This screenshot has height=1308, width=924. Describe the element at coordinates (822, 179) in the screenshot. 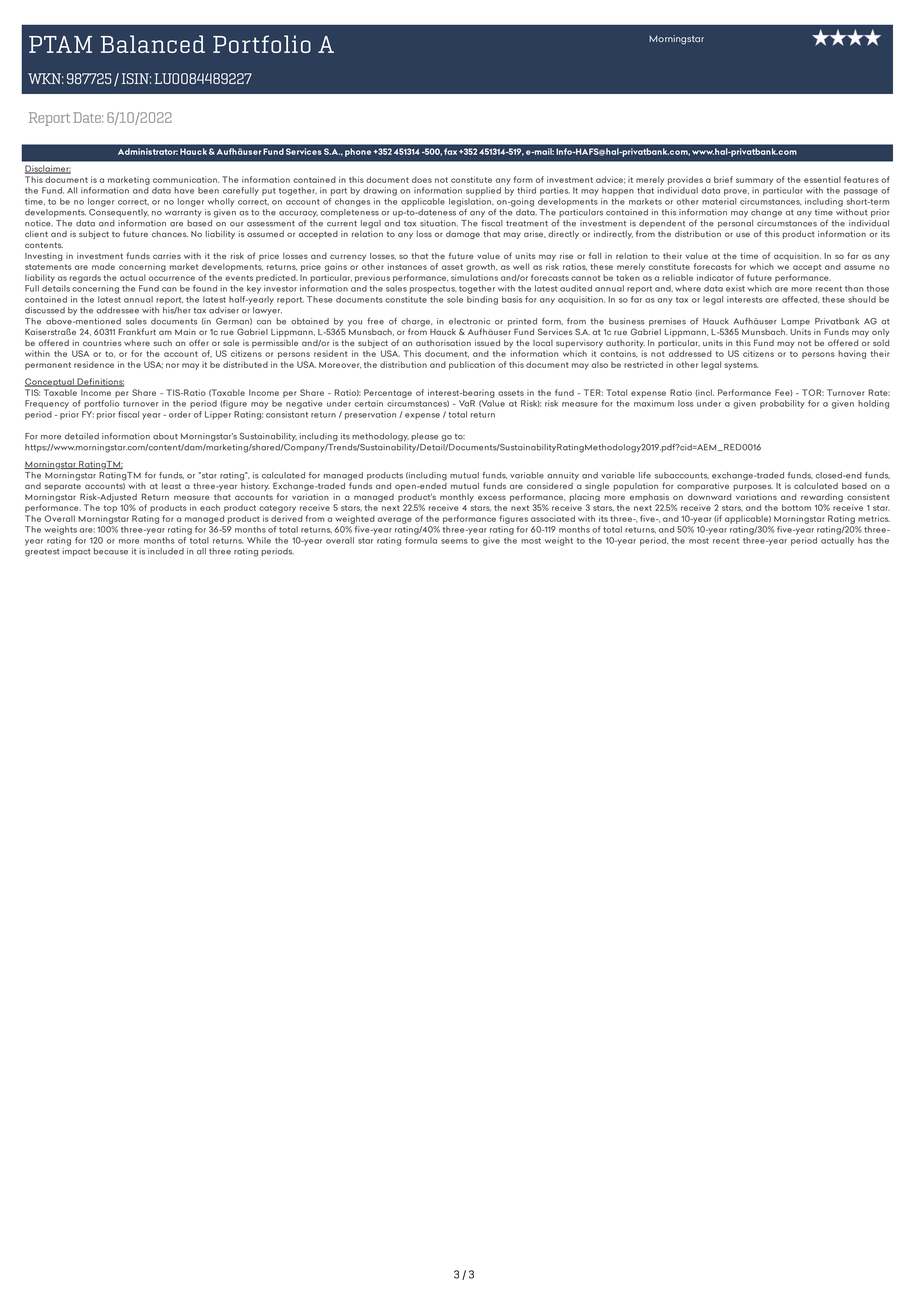

I see `essential` at that location.
